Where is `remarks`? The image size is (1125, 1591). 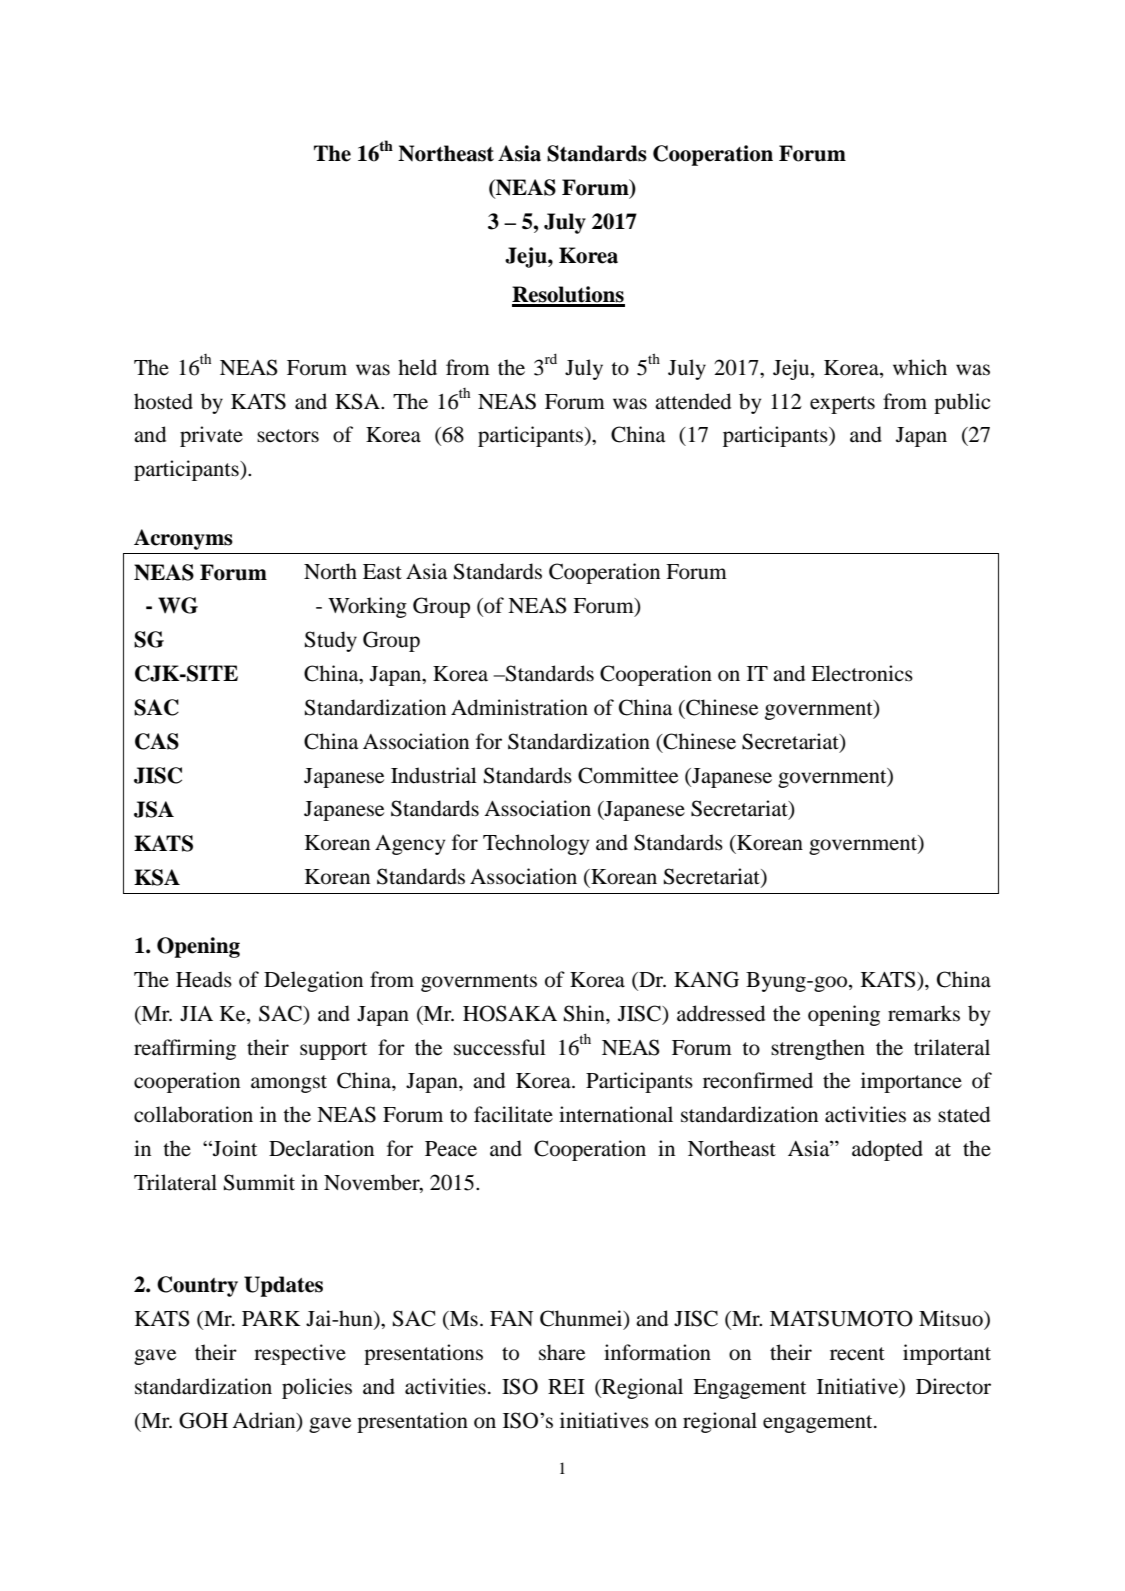 remarks is located at coordinates (924, 1013).
